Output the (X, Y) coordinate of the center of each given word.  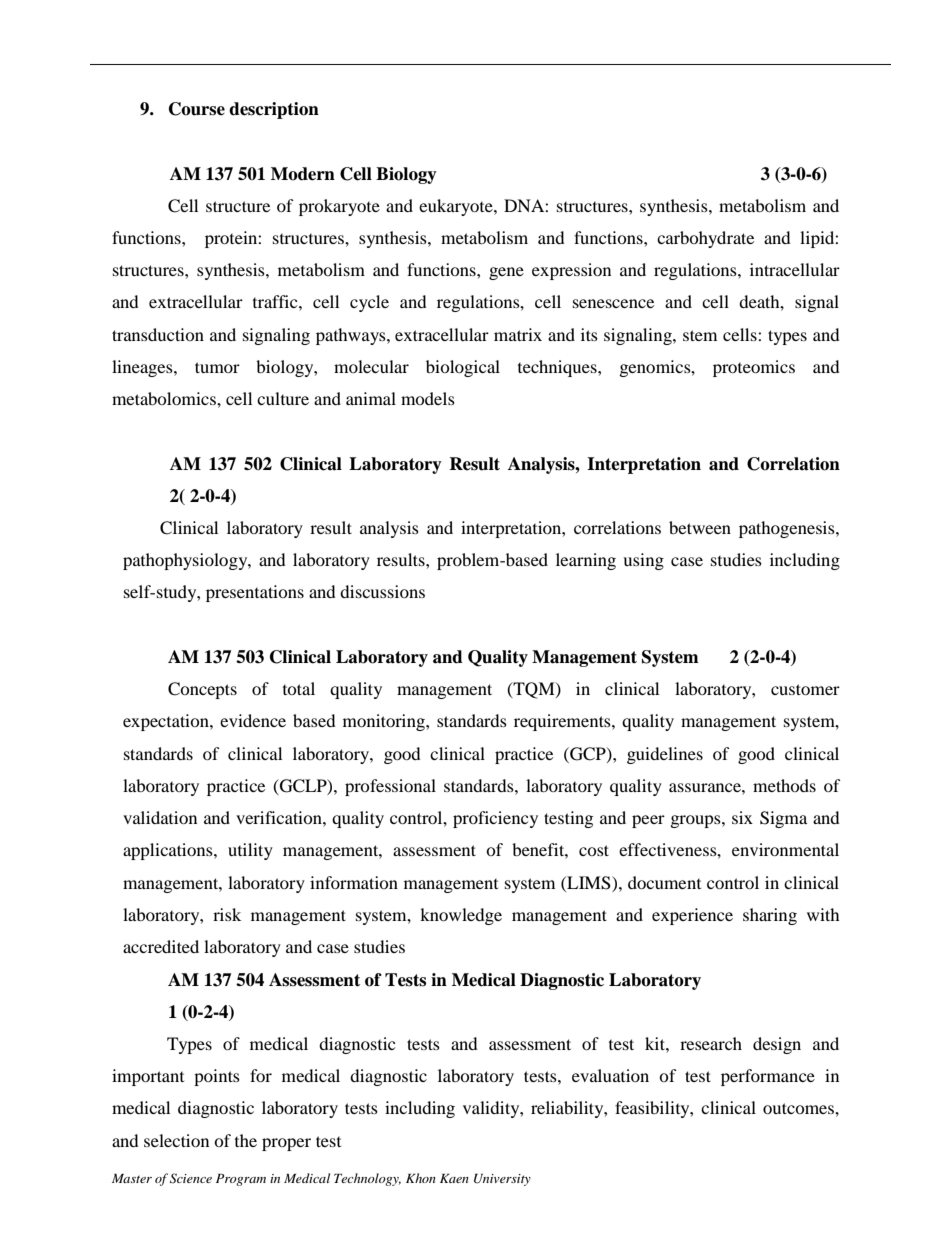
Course (197, 109)
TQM (534, 690)
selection (176, 1140)
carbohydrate (705, 239)
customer (805, 689)
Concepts (202, 690)
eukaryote (457, 207)
